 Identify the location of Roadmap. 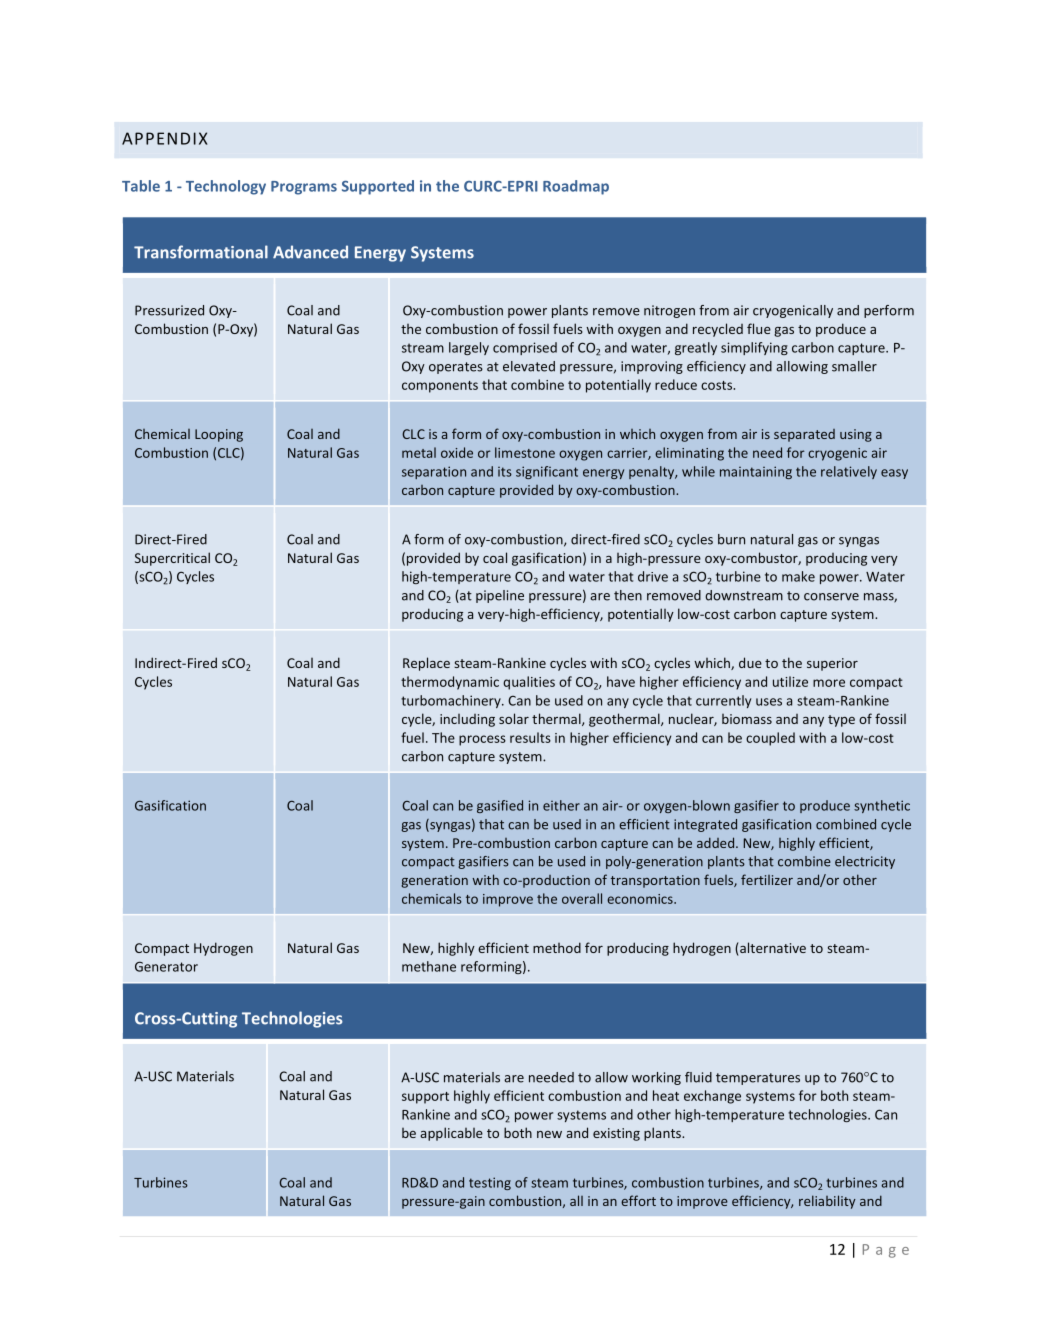
(576, 187).
